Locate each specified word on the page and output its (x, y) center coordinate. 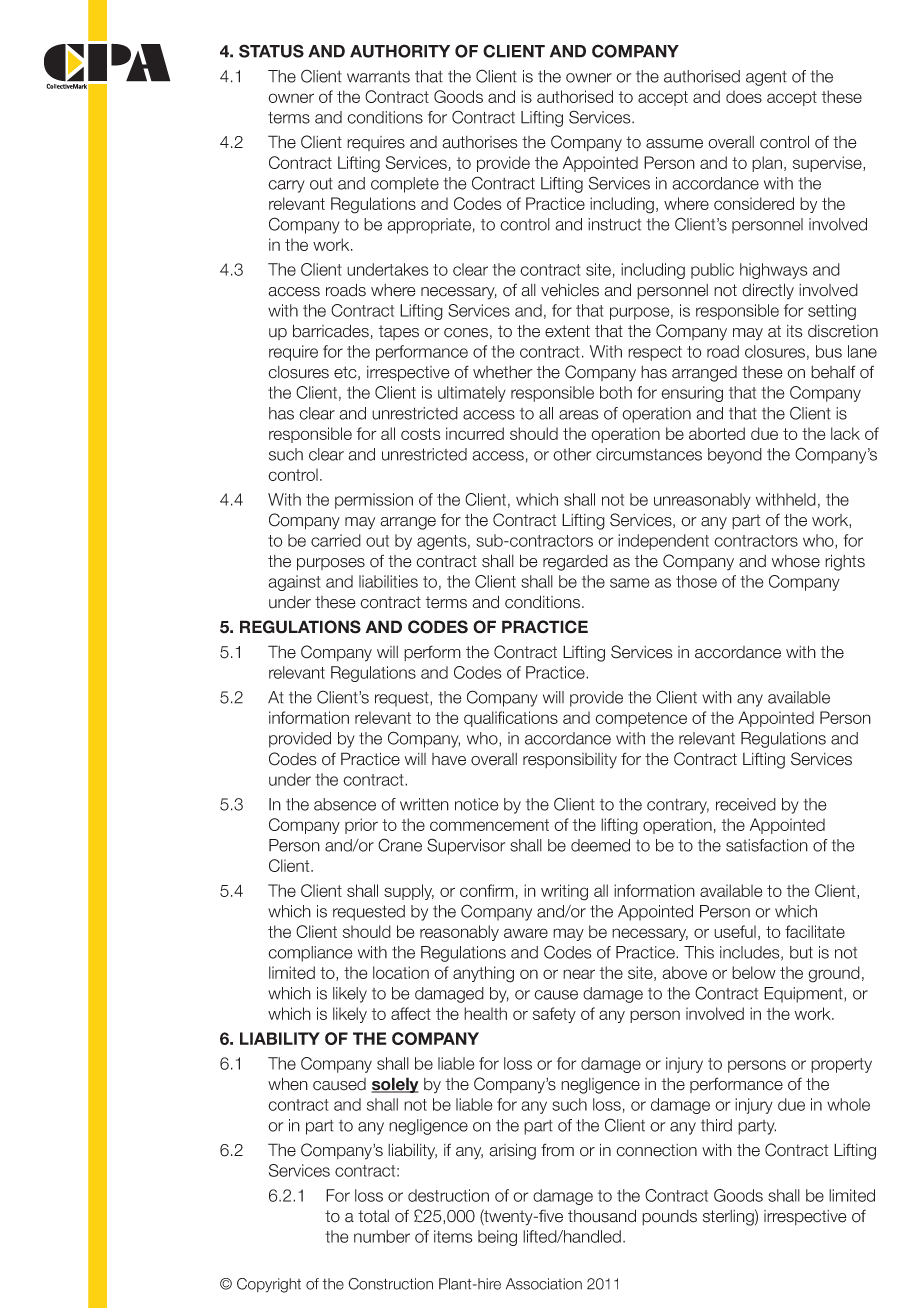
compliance (310, 954)
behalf (833, 372)
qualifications (511, 719)
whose (796, 561)
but (801, 952)
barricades (331, 331)
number (382, 1236)
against (294, 583)
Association (544, 1284)
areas (578, 415)
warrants (378, 77)
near (579, 974)
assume (674, 144)
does (744, 96)
